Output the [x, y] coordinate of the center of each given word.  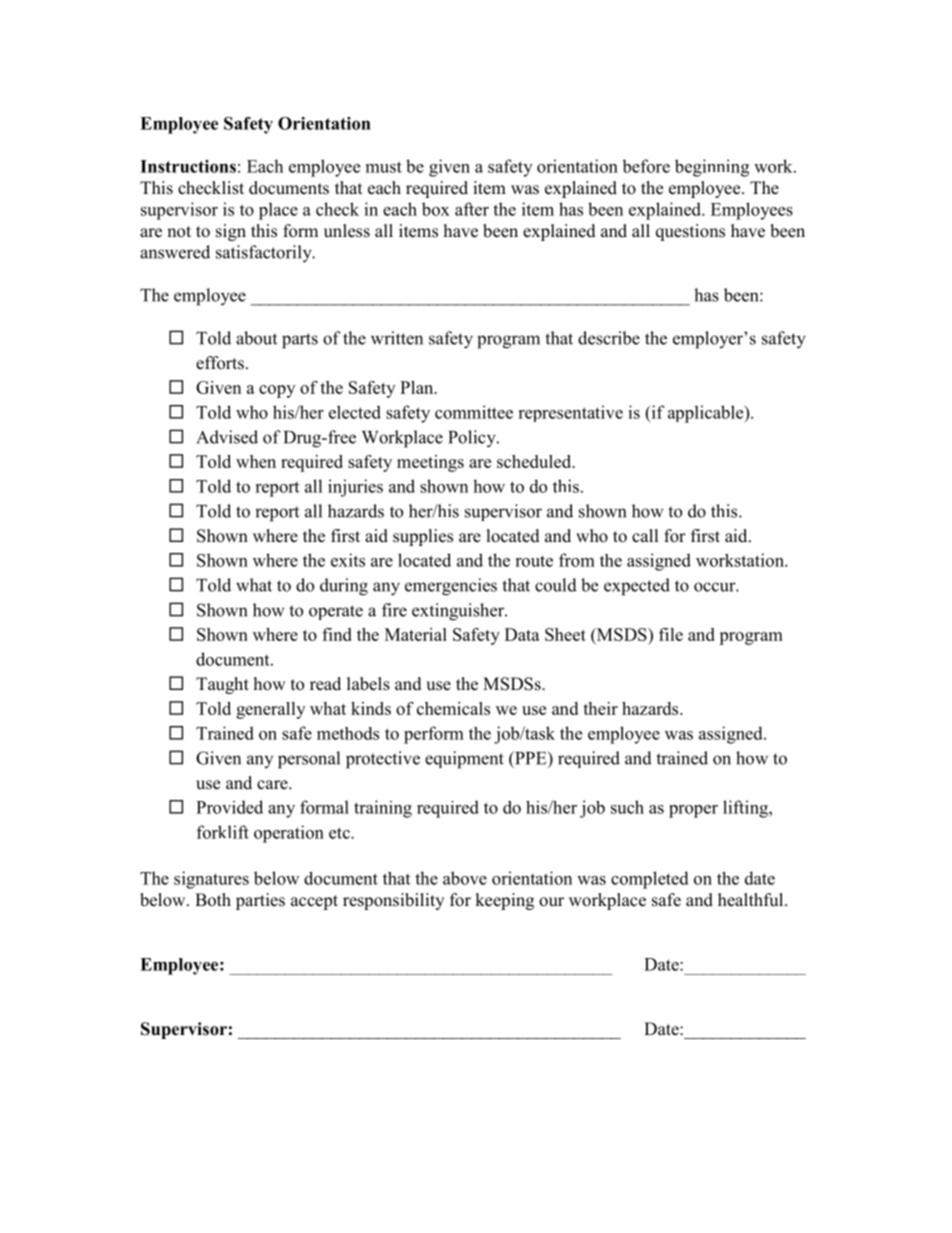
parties [260, 901]
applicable [707, 414]
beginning [712, 168]
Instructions [188, 166]
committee [474, 412]
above [465, 878]
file [671, 634]
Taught [222, 685]
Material [416, 634]
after [472, 209]
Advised [227, 437]
